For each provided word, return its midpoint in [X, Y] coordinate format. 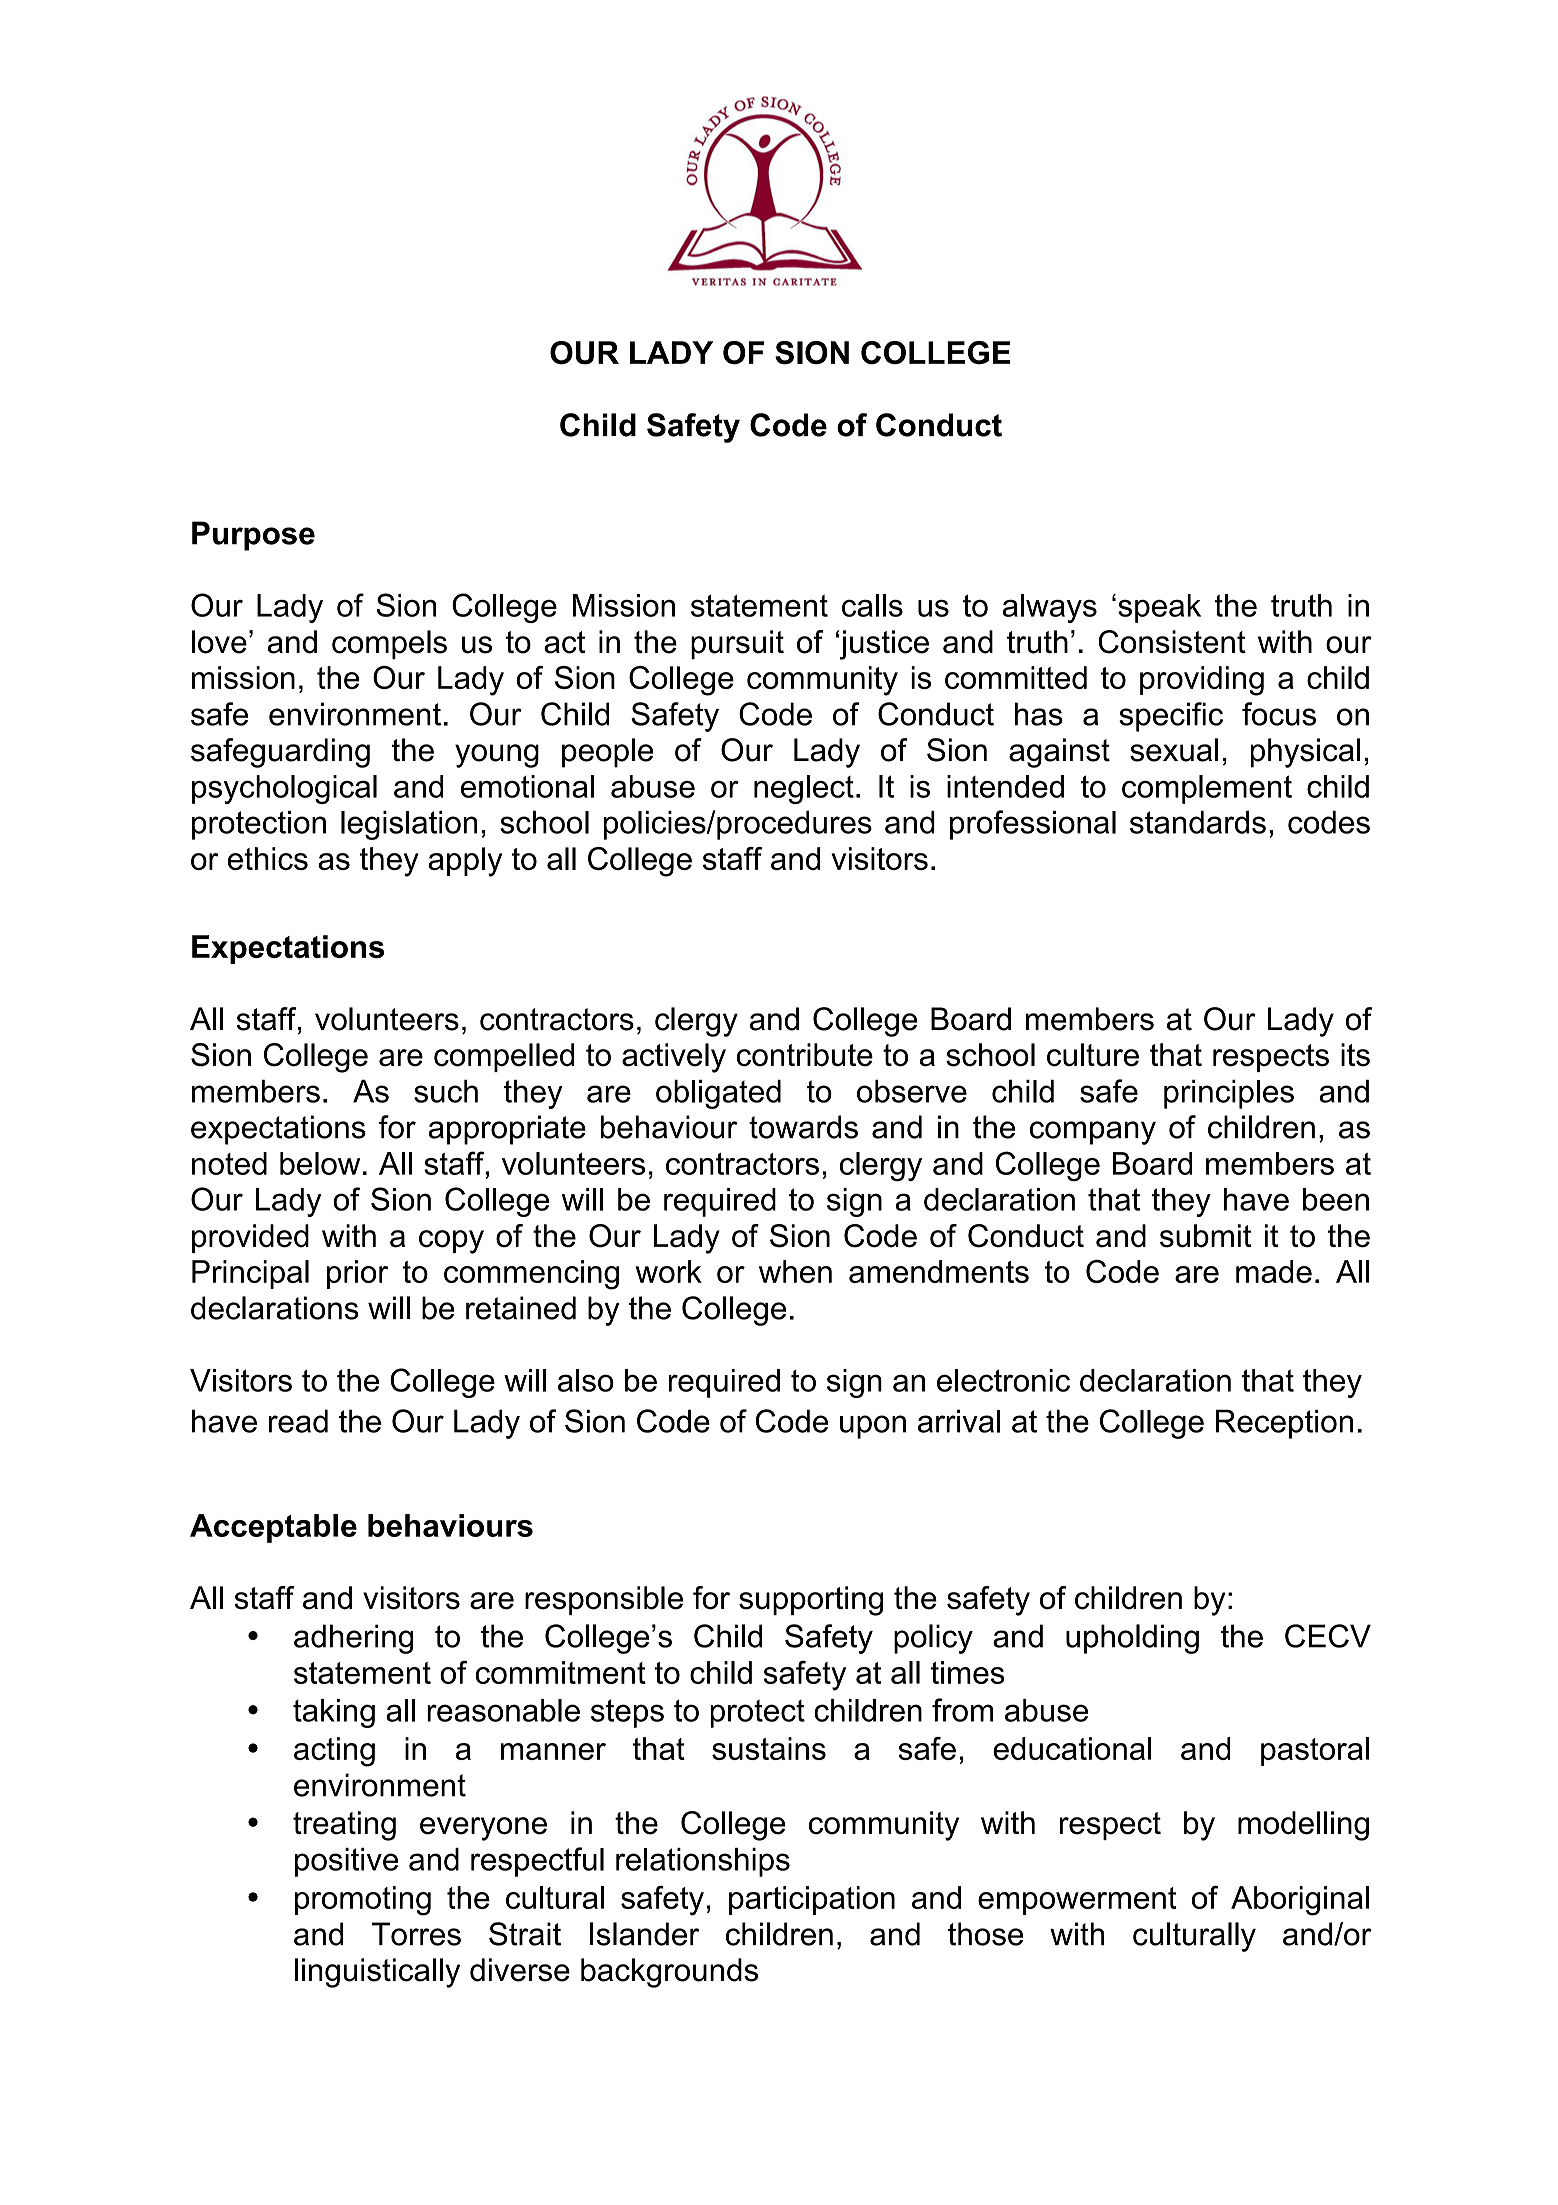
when [795, 1271]
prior [357, 1274]
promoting [363, 1901]
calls [872, 605]
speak [1159, 608]
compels [389, 644]
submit [1205, 1236]
